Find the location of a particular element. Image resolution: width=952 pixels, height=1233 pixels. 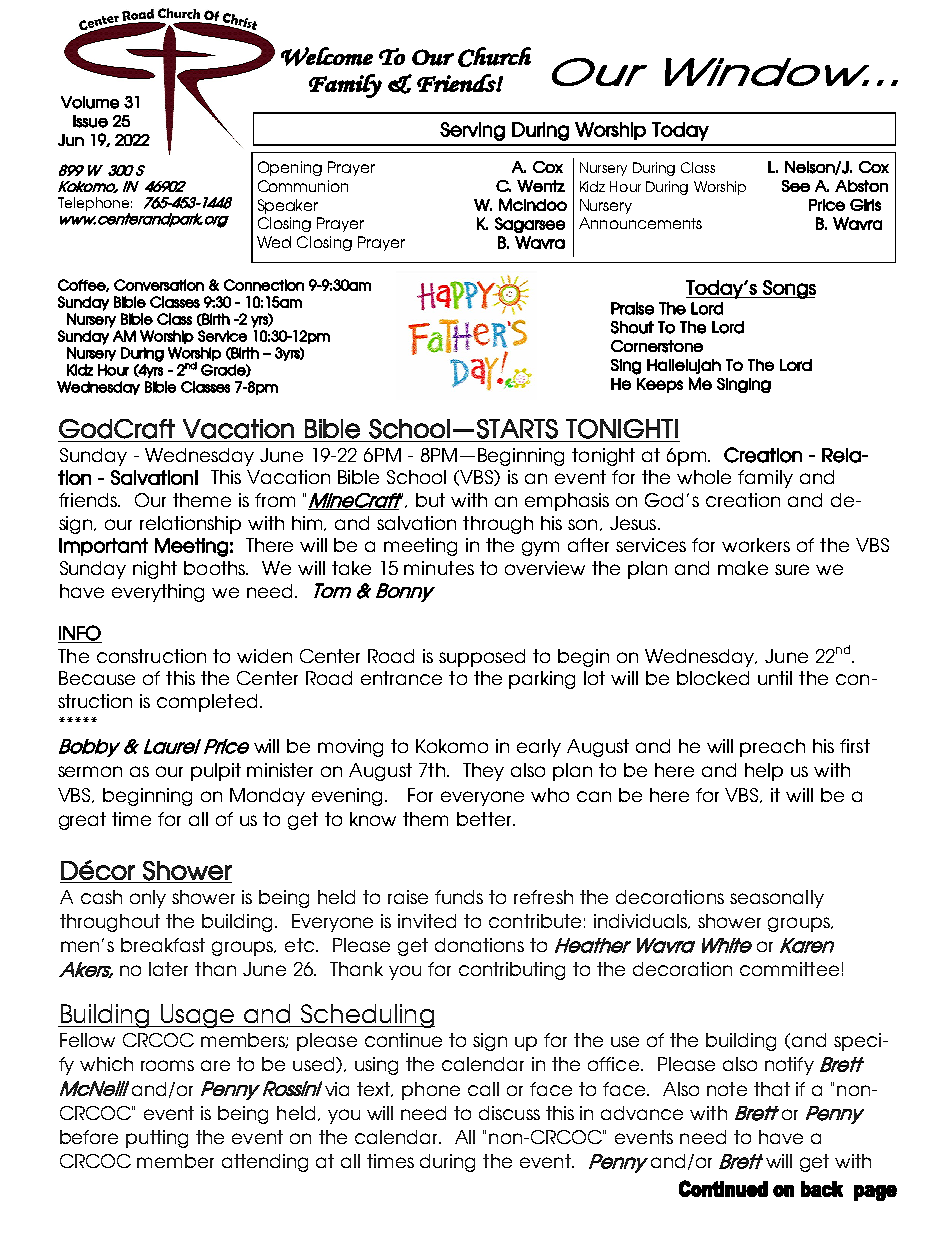

putting is located at coordinates (157, 1139).
